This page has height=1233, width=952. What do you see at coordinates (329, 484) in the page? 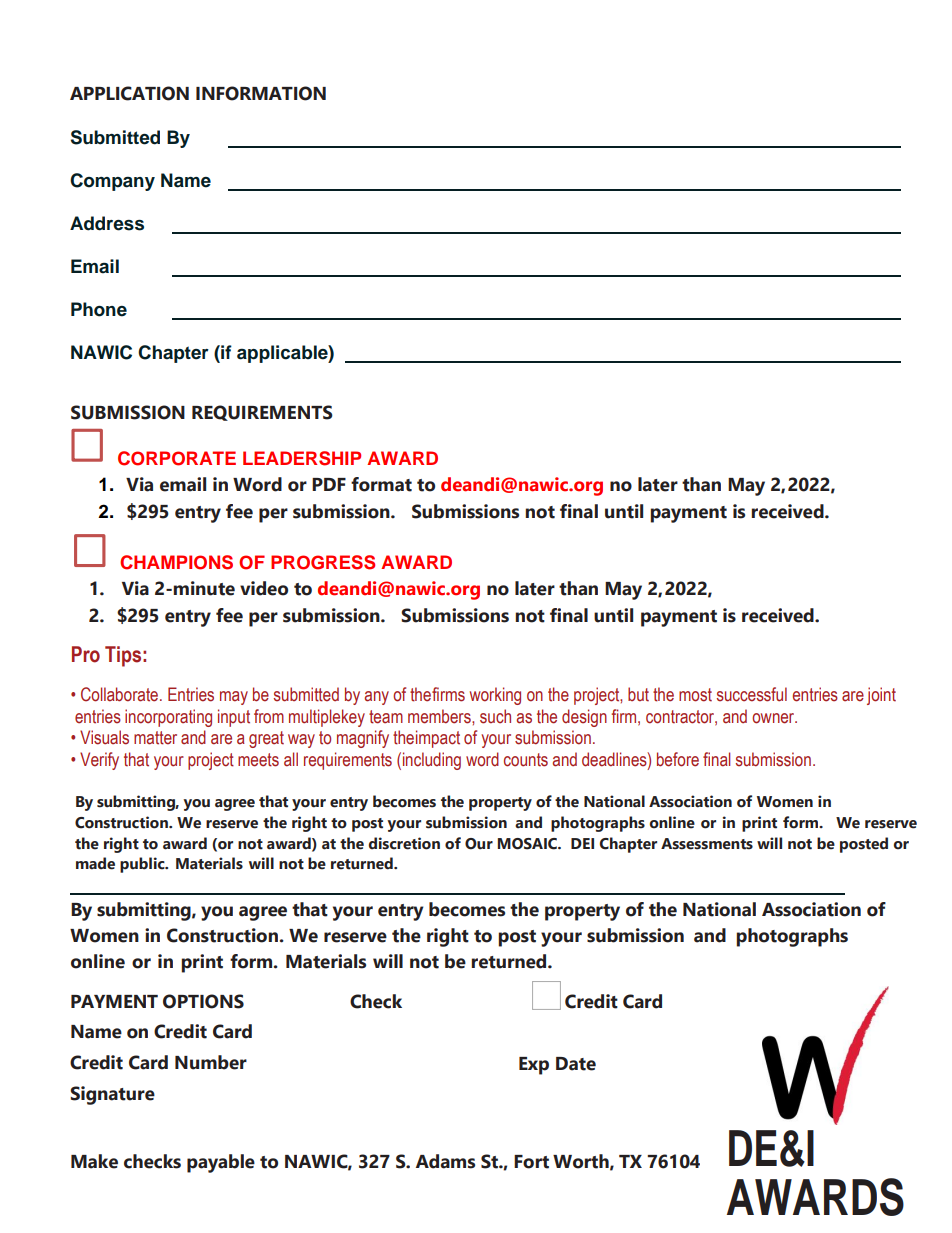
I see `PDF` at bounding box center [329, 484].
